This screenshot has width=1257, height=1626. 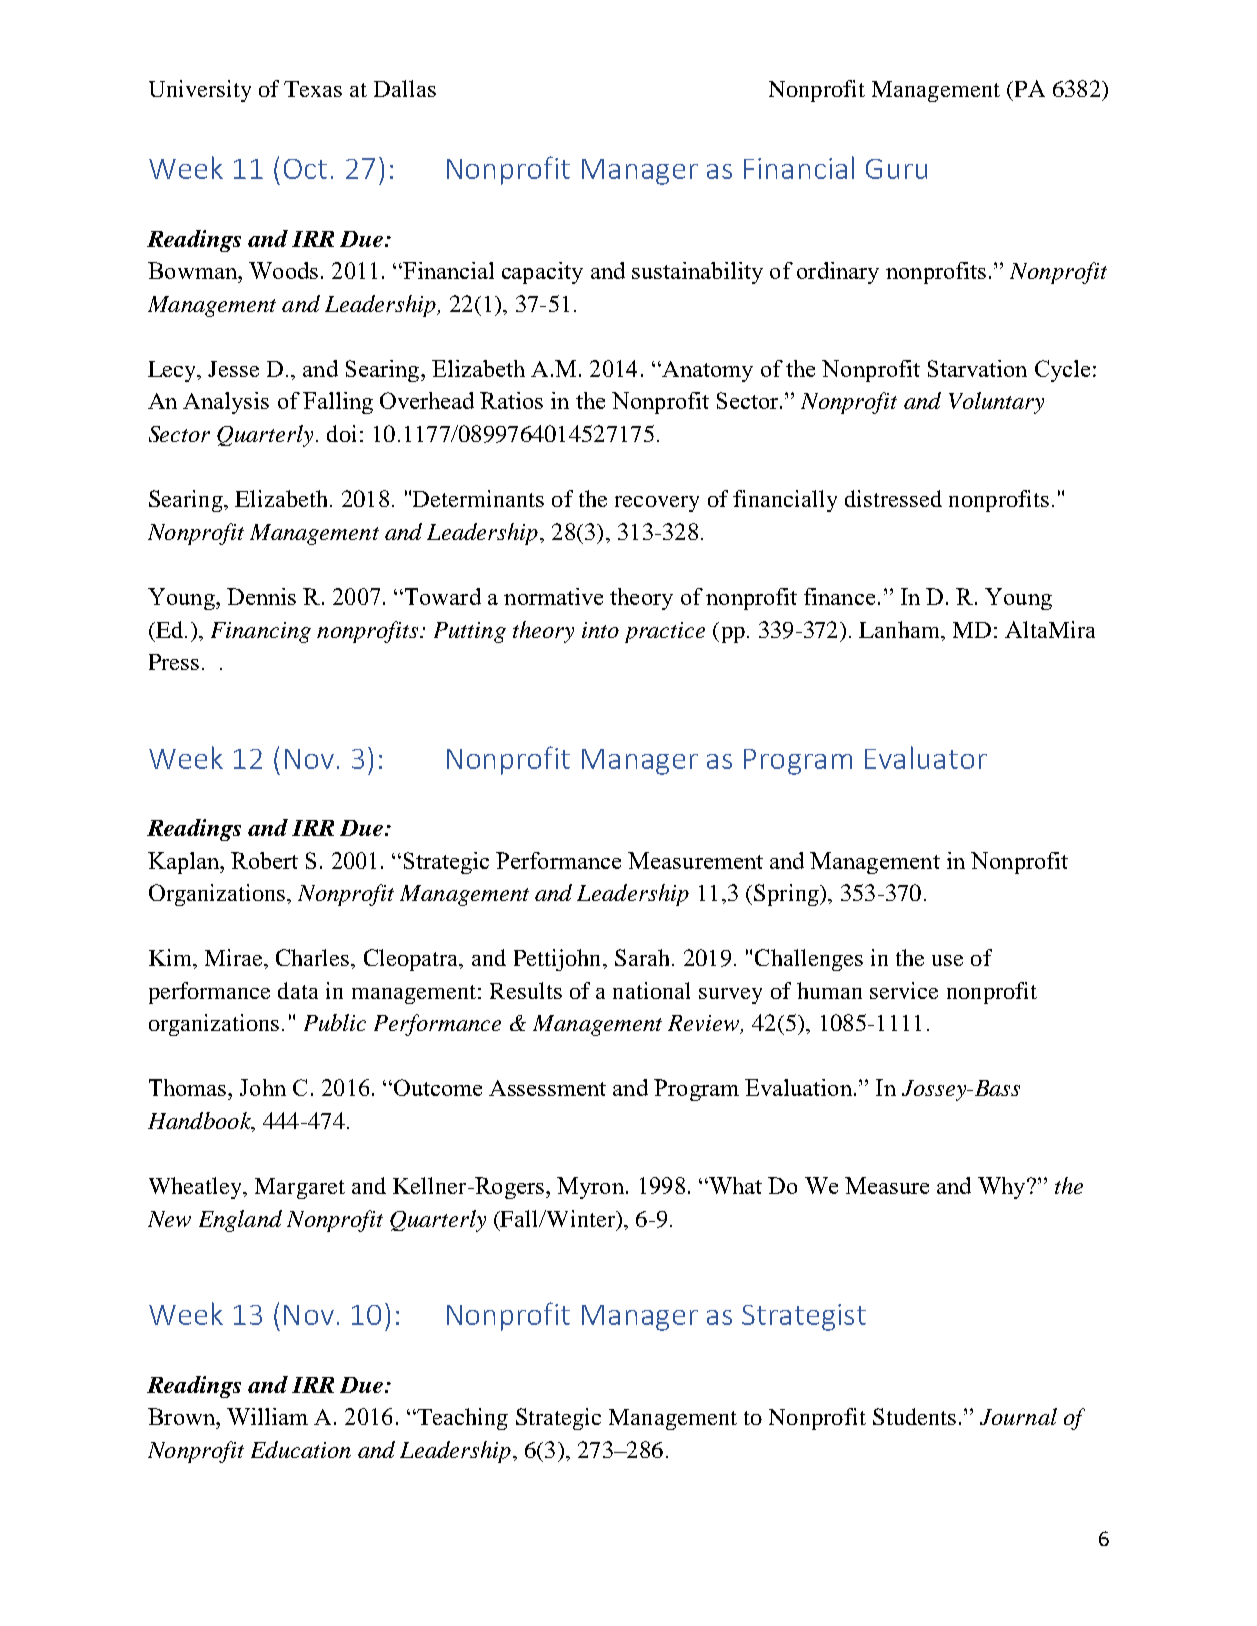 I want to click on use, so click(x=947, y=960).
